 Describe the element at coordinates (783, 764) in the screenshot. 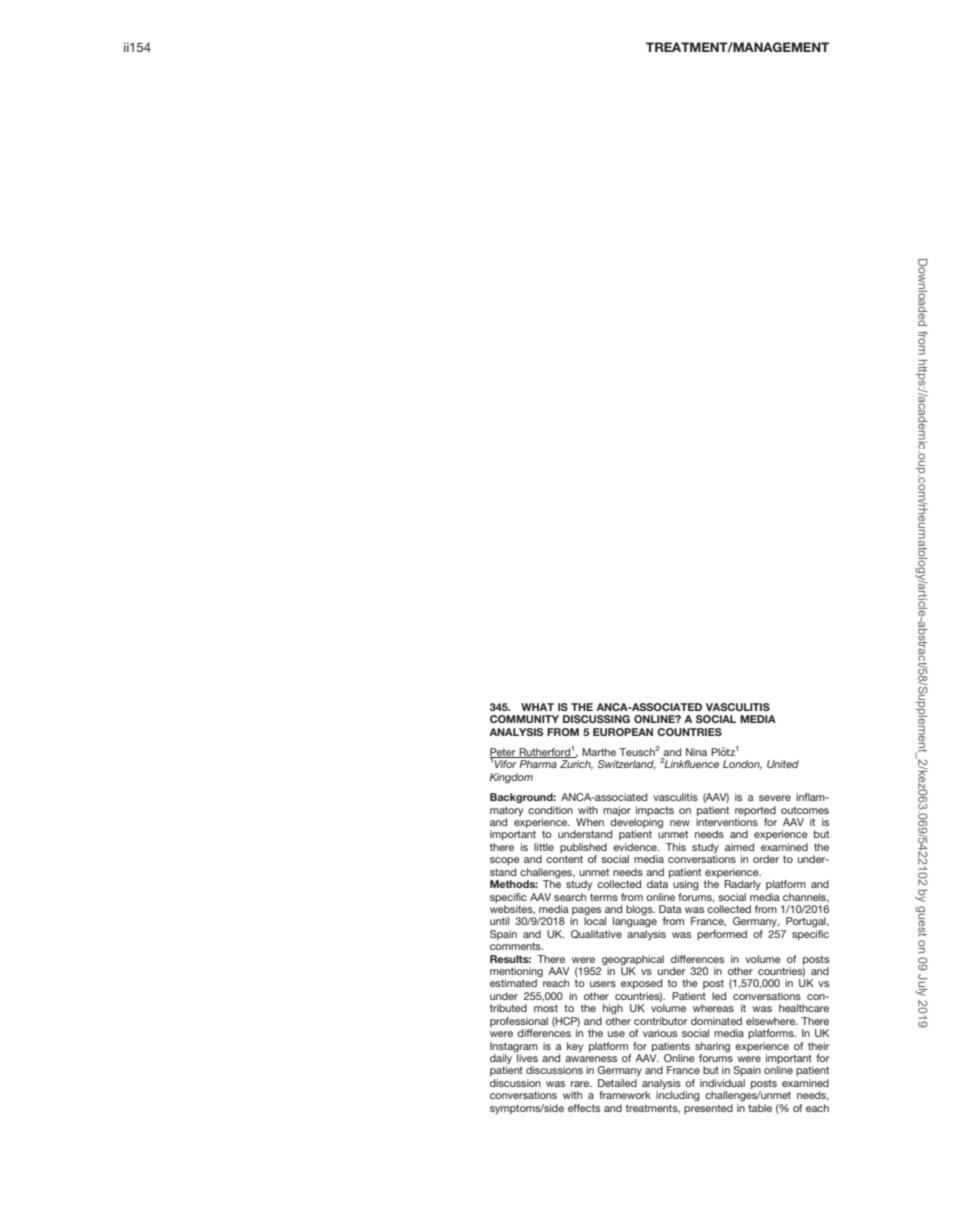

I see `United` at that location.
